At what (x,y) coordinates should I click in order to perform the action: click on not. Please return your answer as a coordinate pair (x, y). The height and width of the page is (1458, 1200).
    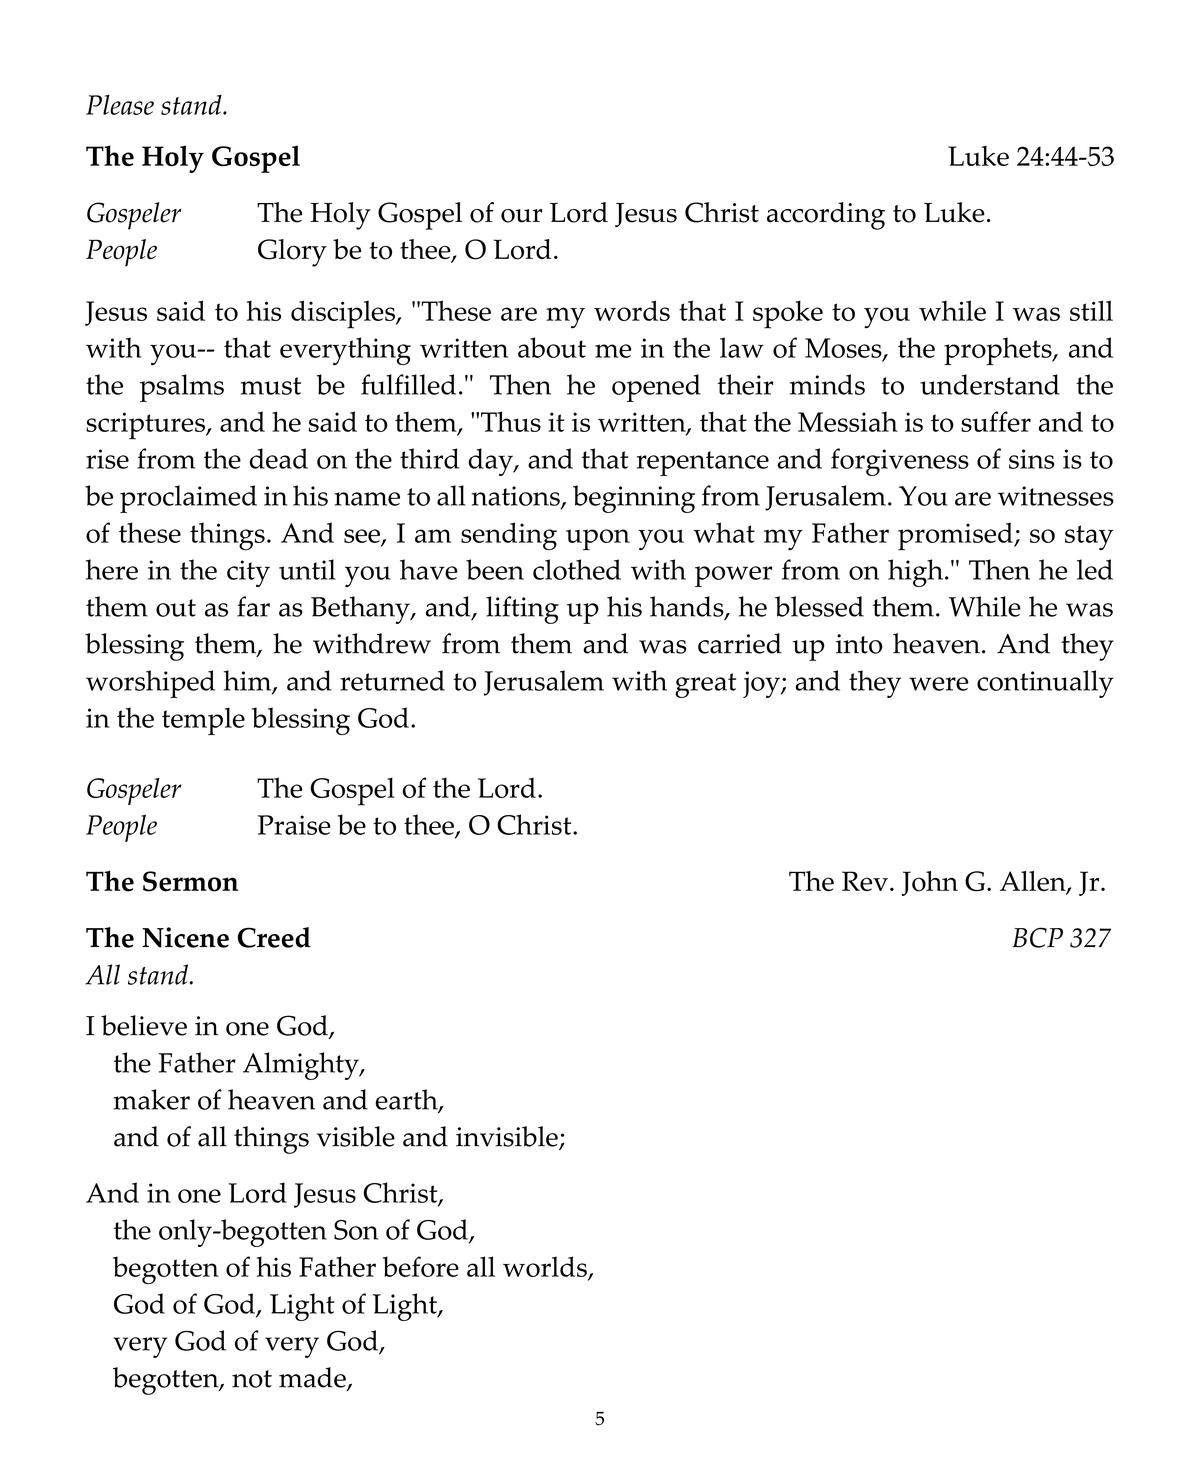
    Looking at the image, I should click on (252, 1379).
